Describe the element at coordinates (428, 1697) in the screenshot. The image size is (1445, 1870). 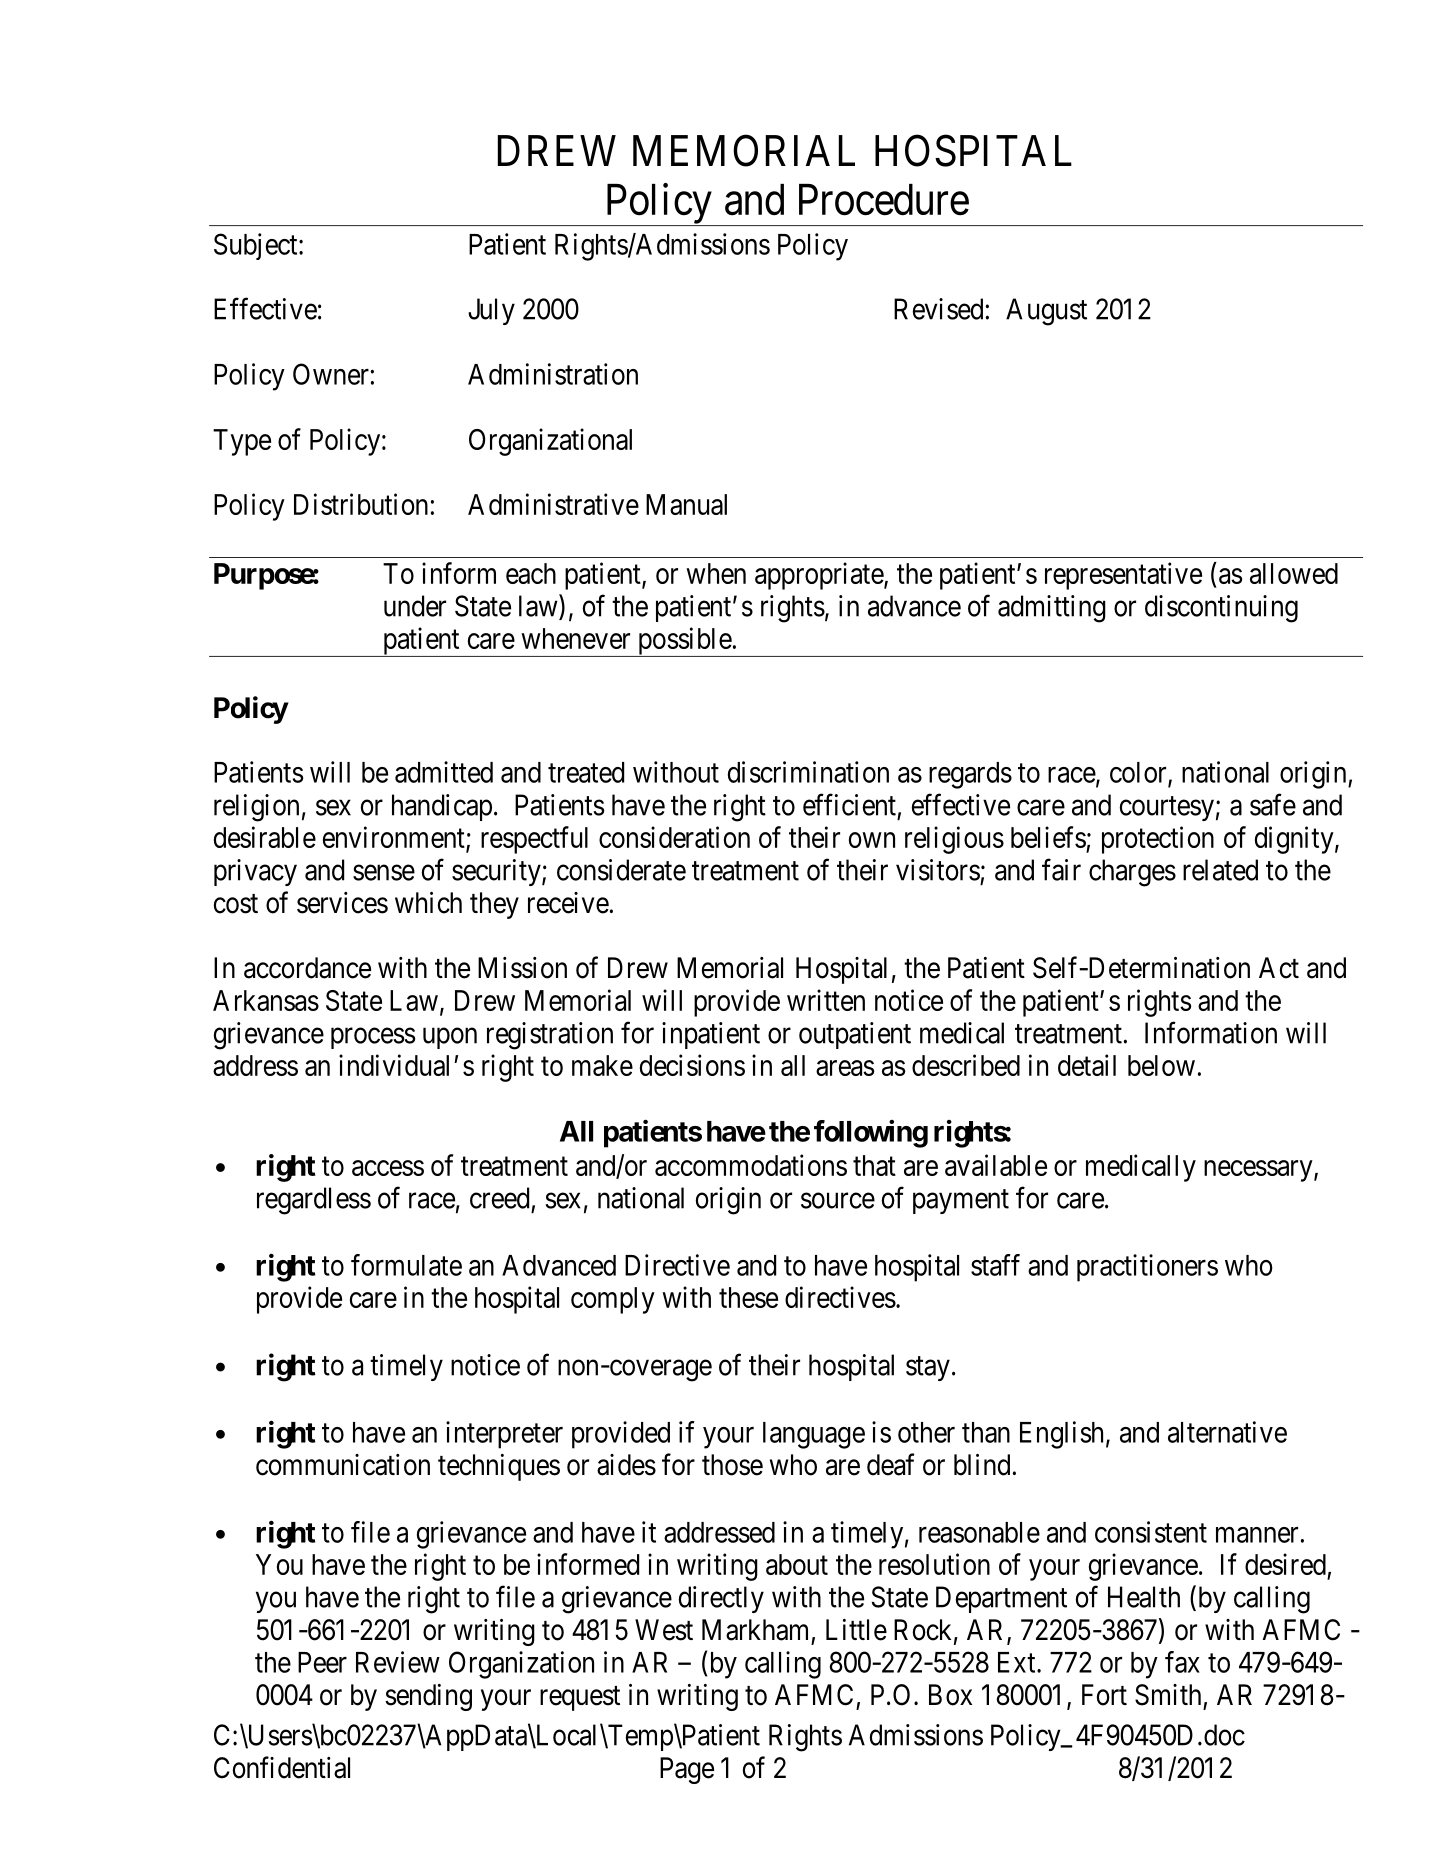
I see `sending` at that location.
